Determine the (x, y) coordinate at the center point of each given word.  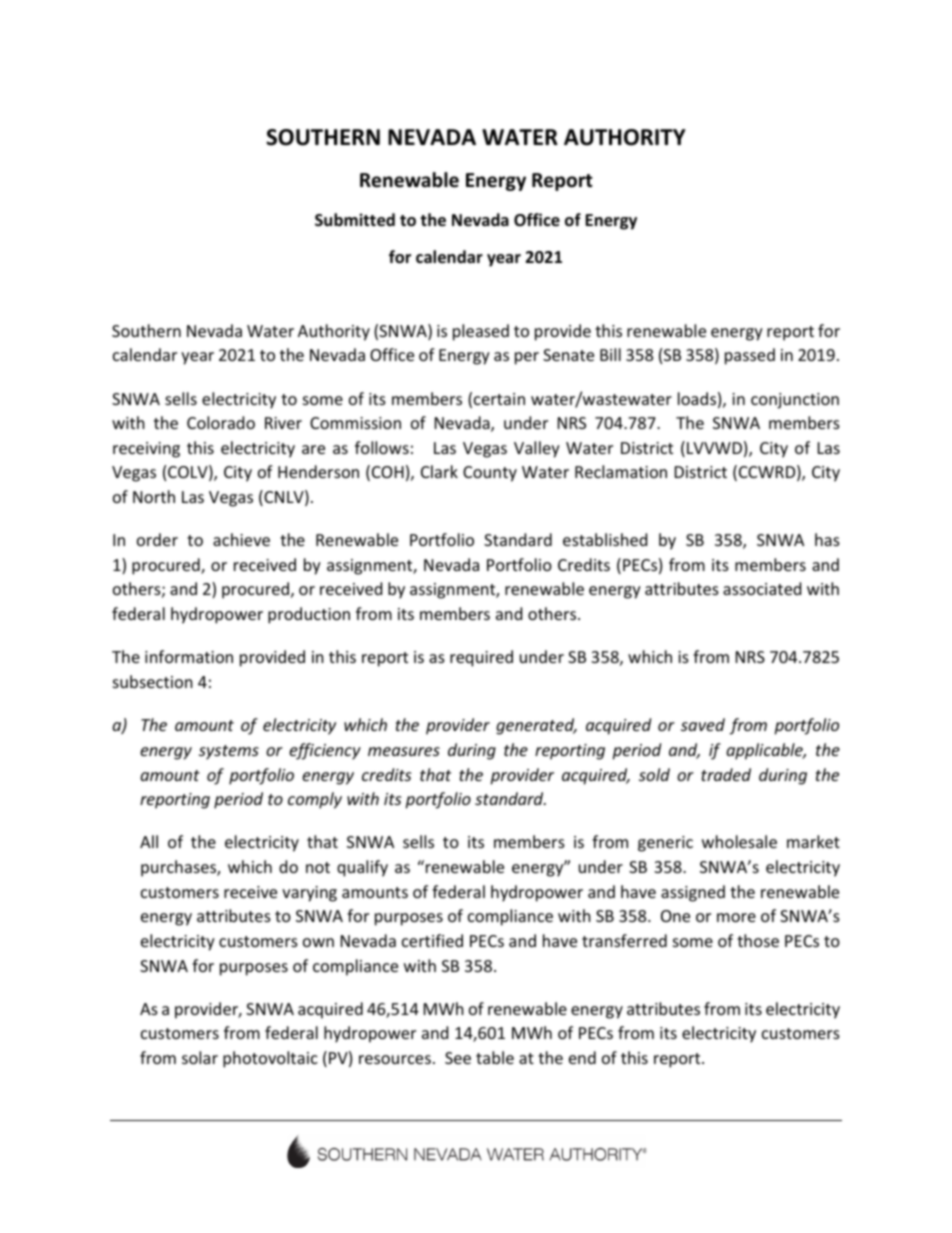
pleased (481, 332)
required (481, 658)
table (495, 1057)
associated (762, 588)
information (189, 656)
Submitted (355, 220)
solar (200, 1057)
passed (750, 356)
